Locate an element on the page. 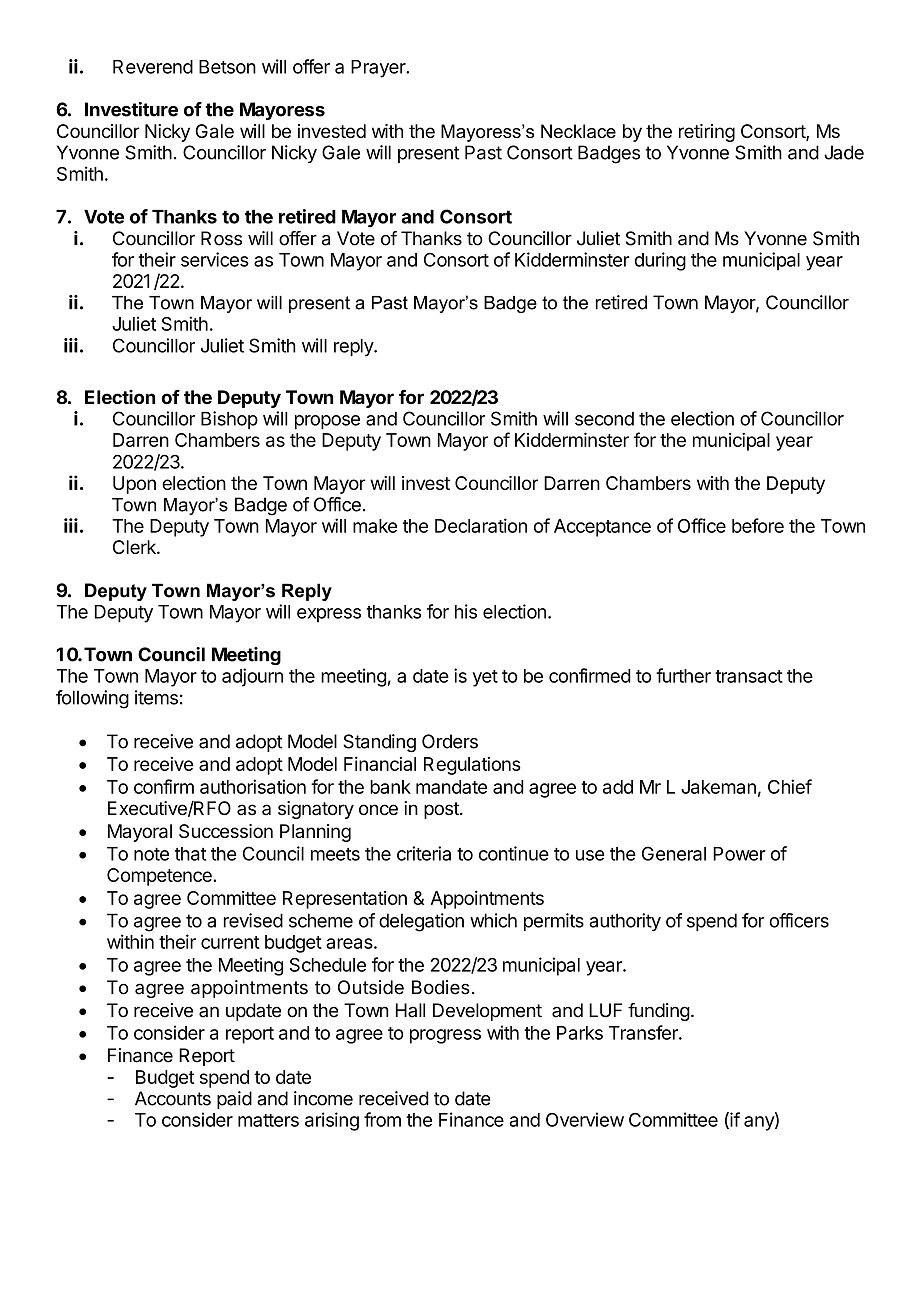  Reverend is located at coordinates (153, 67).
